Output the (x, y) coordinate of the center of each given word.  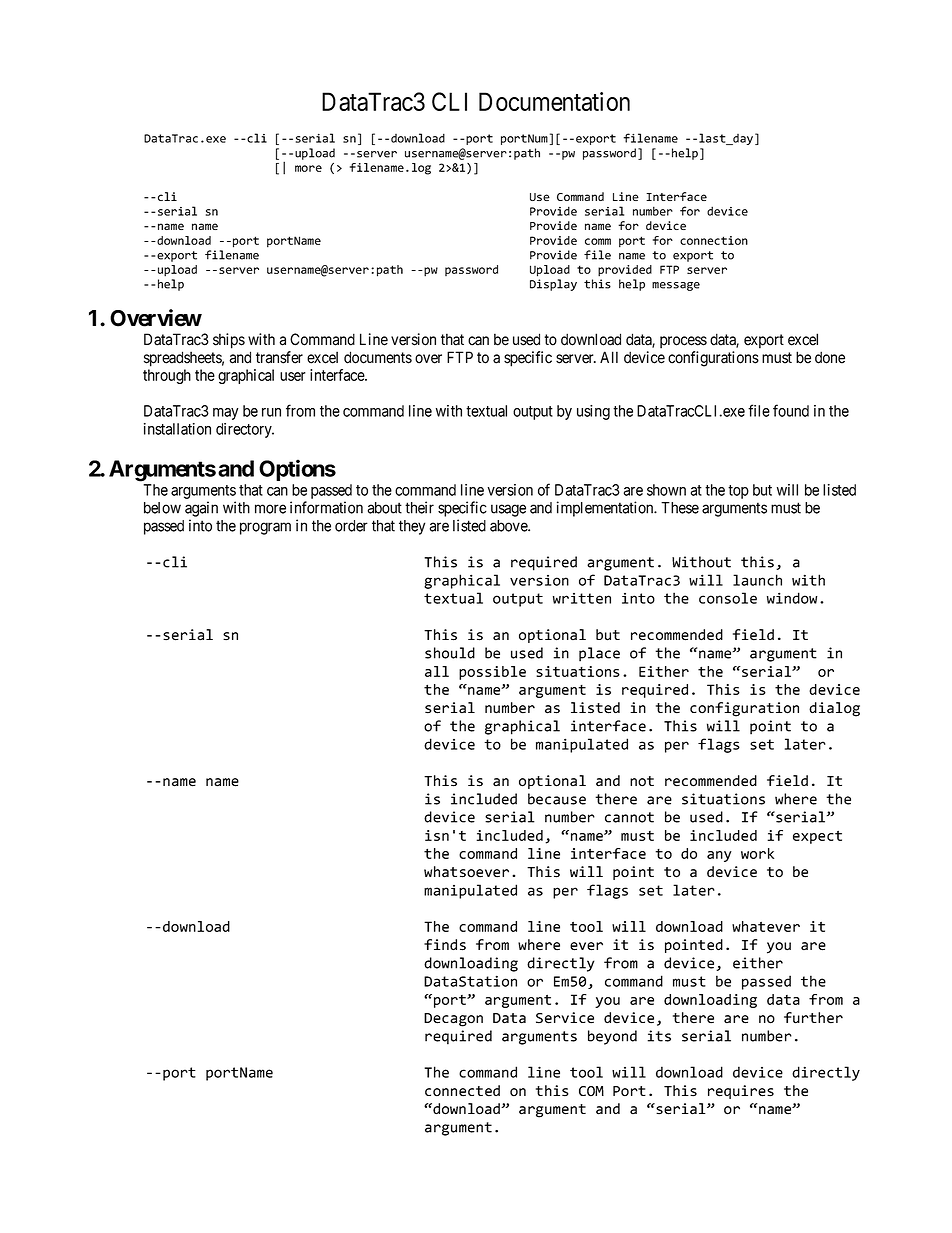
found (791, 410)
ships (229, 341)
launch (757, 580)
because (557, 799)
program (265, 528)
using (593, 412)
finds (445, 945)
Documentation (554, 101)
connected (462, 1090)
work (757, 853)
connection (714, 240)
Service (565, 1018)
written (582, 598)
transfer (279, 357)
